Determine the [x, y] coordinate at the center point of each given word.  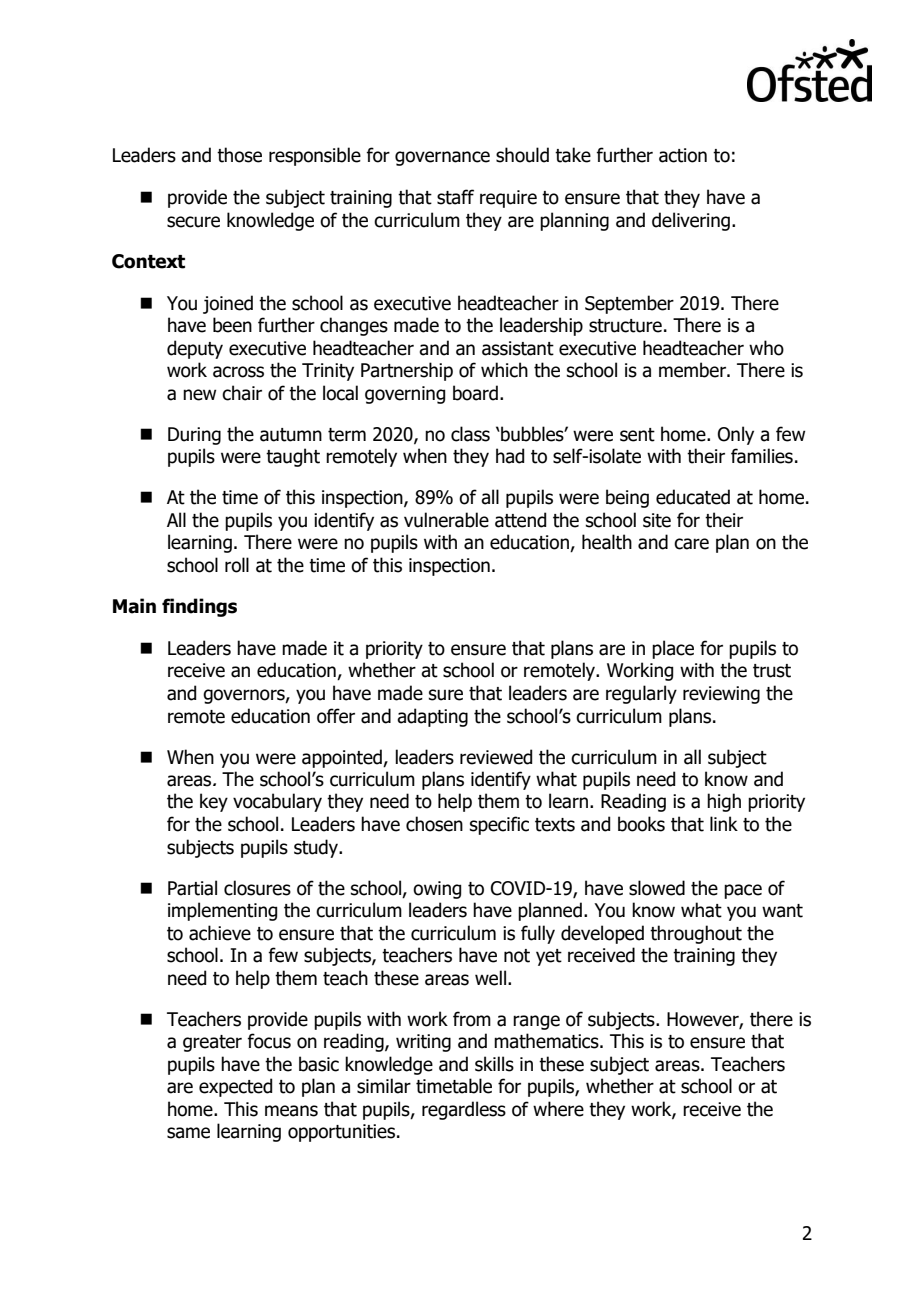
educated [693, 497]
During [194, 436]
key [214, 802]
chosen [434, 824]
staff [455, 197]
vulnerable [446, 520]
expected [235, 1087]
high [724, 802]
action [683, 155]
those [239, 155]
